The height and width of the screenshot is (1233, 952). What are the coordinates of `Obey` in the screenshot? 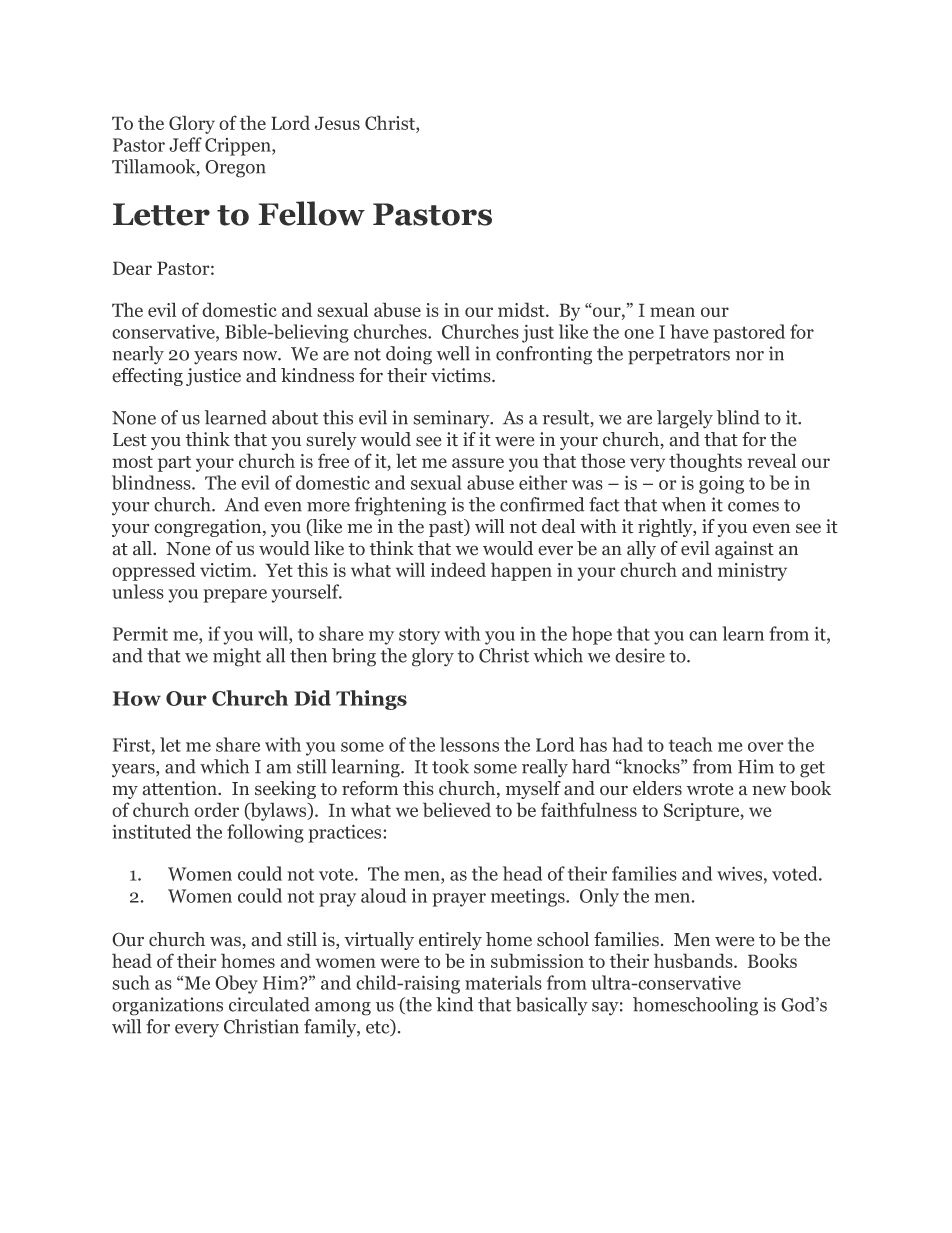 It's located at (236, 984).
